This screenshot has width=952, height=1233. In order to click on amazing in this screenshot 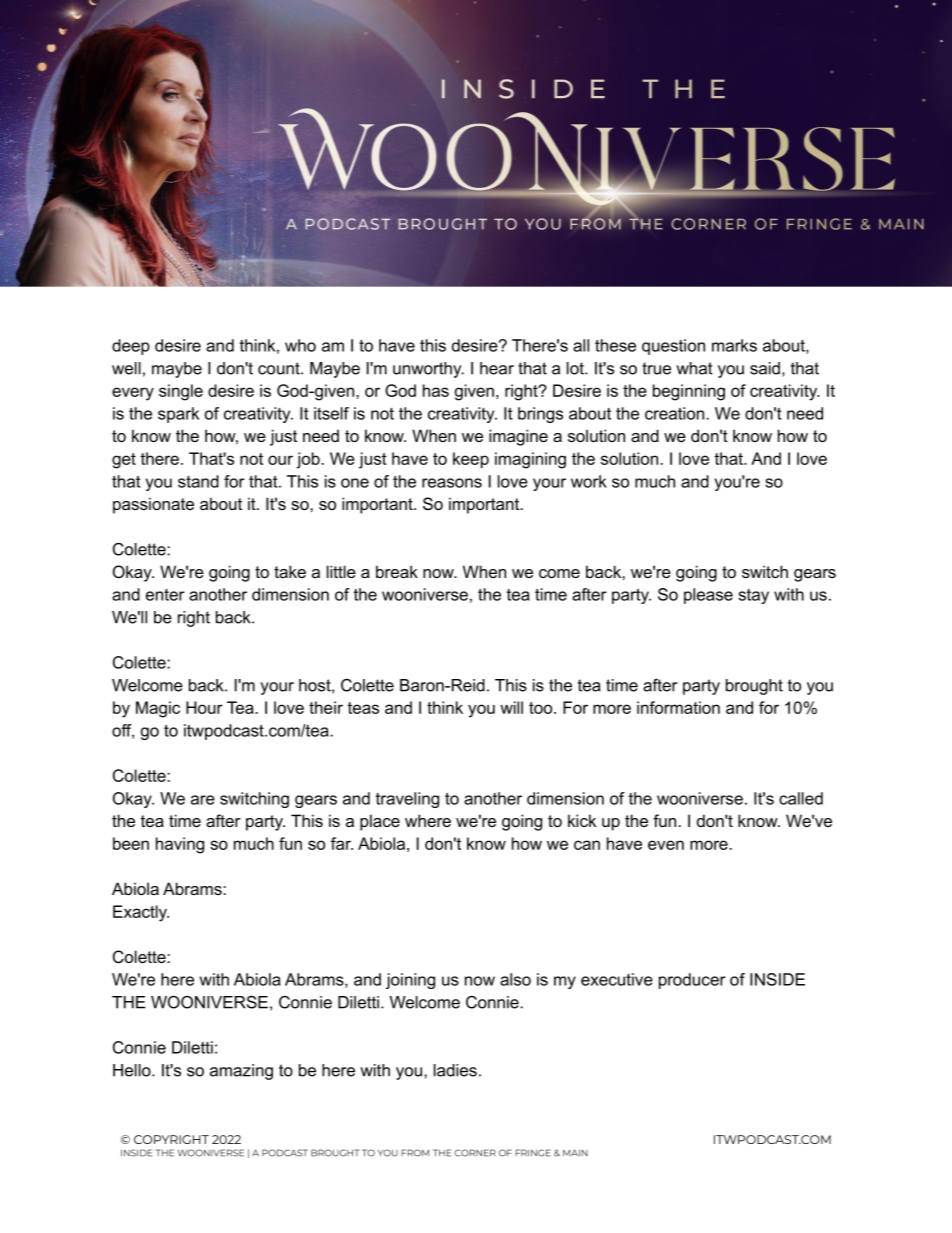, I will do `click(241, 1072)`.
